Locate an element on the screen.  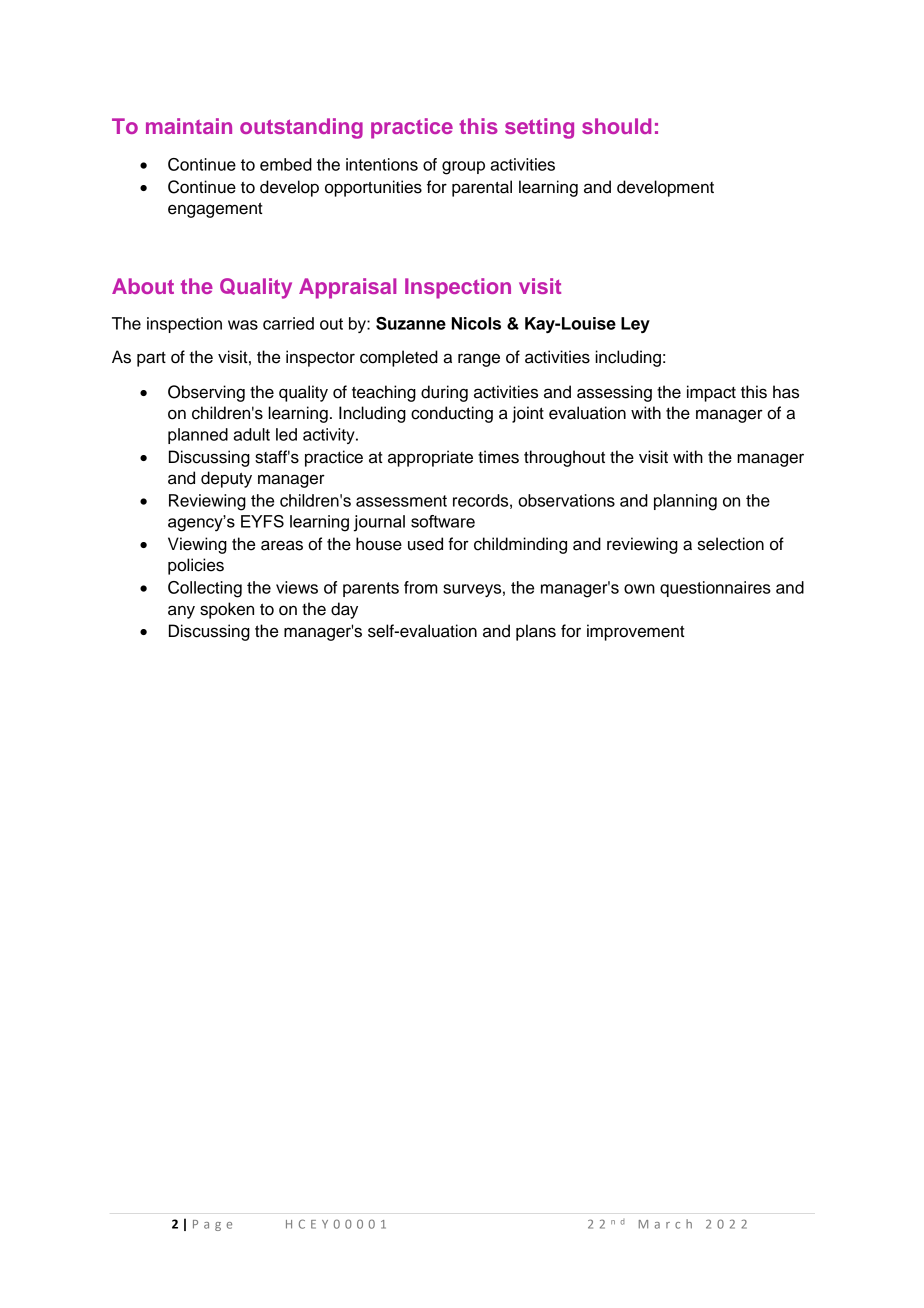
Ley is located at coordinates (635, 325).
